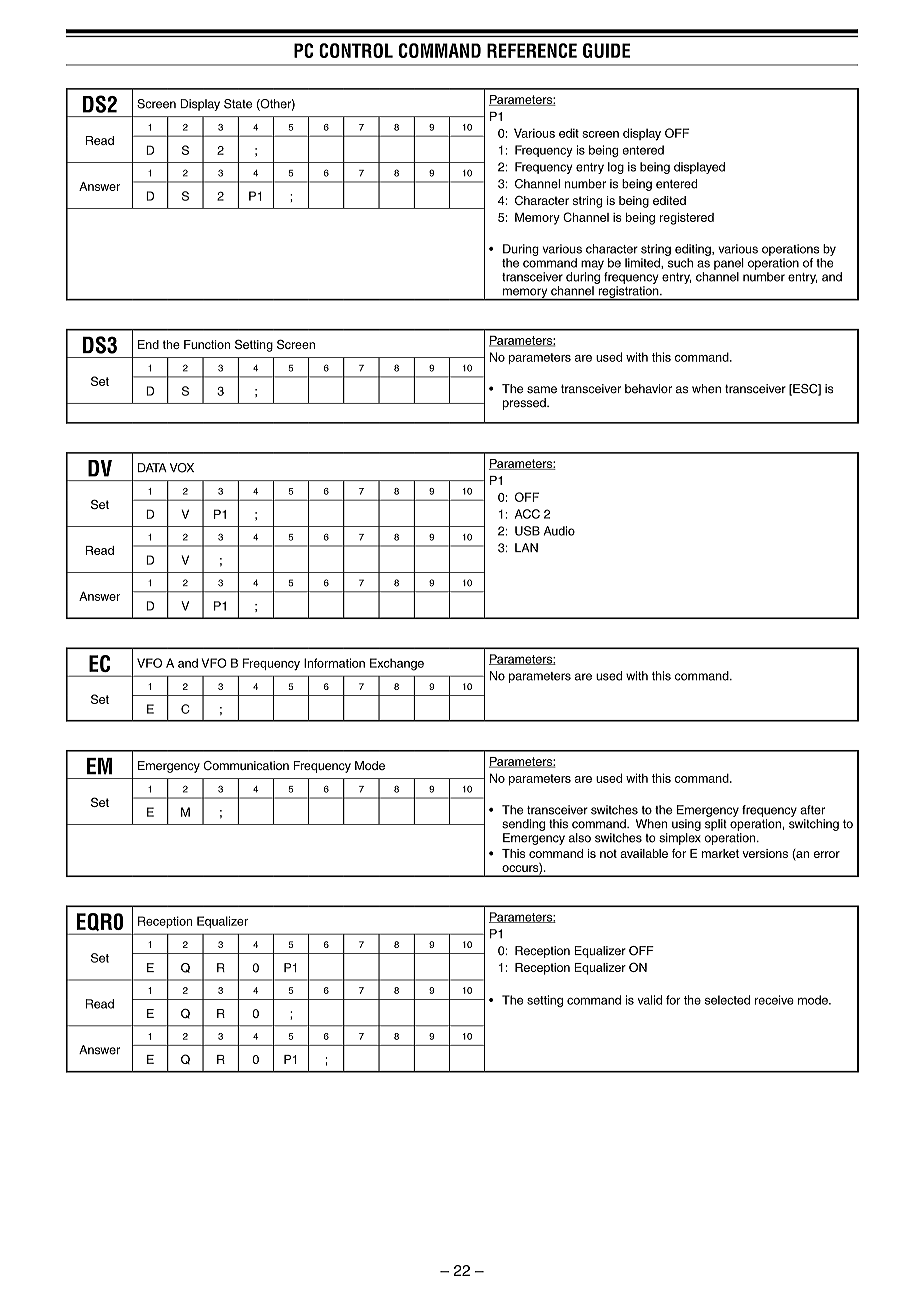  I want to click on Communication, so click(246, 766).
